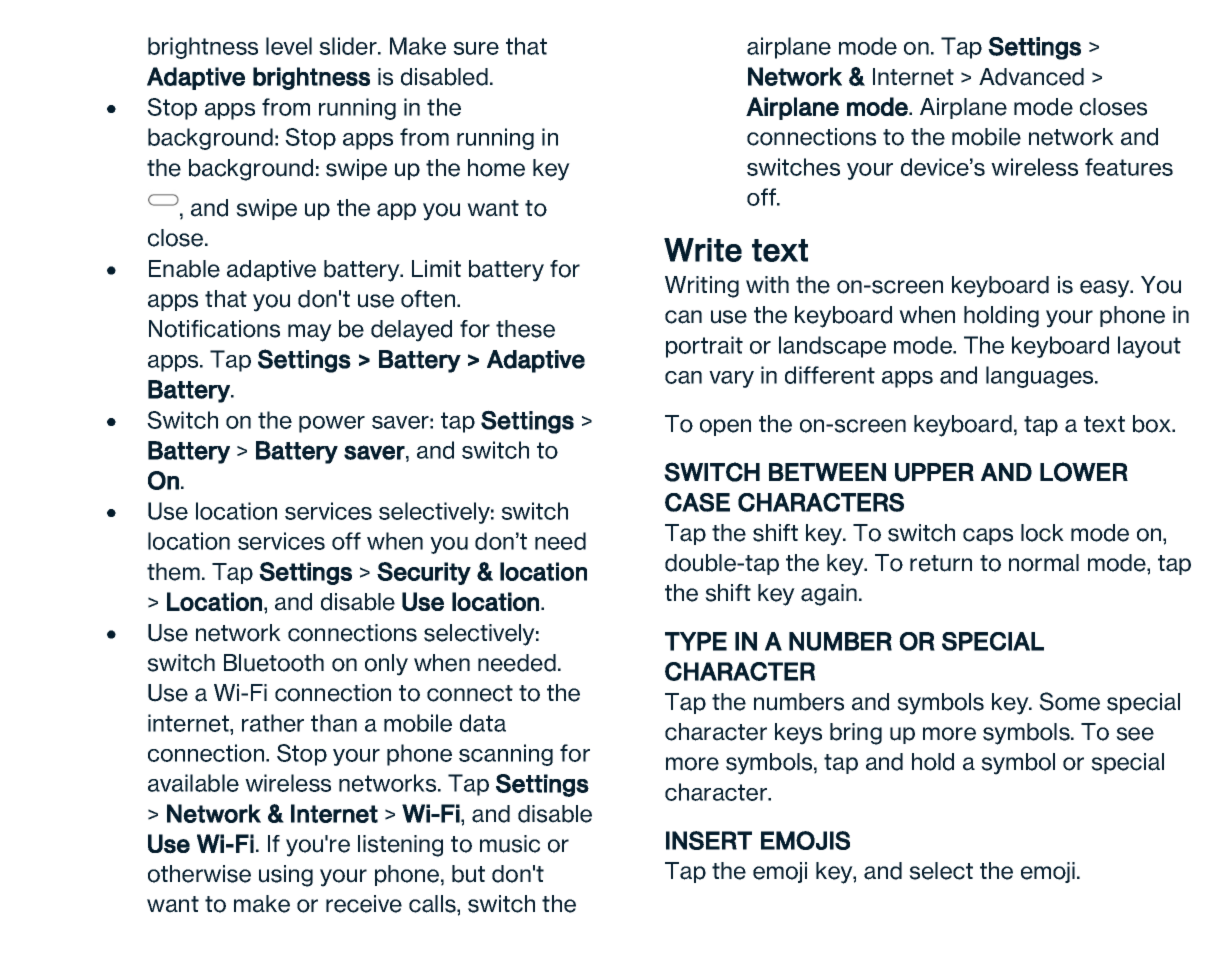  I want to click on Advanced, so click(1031, 77).
